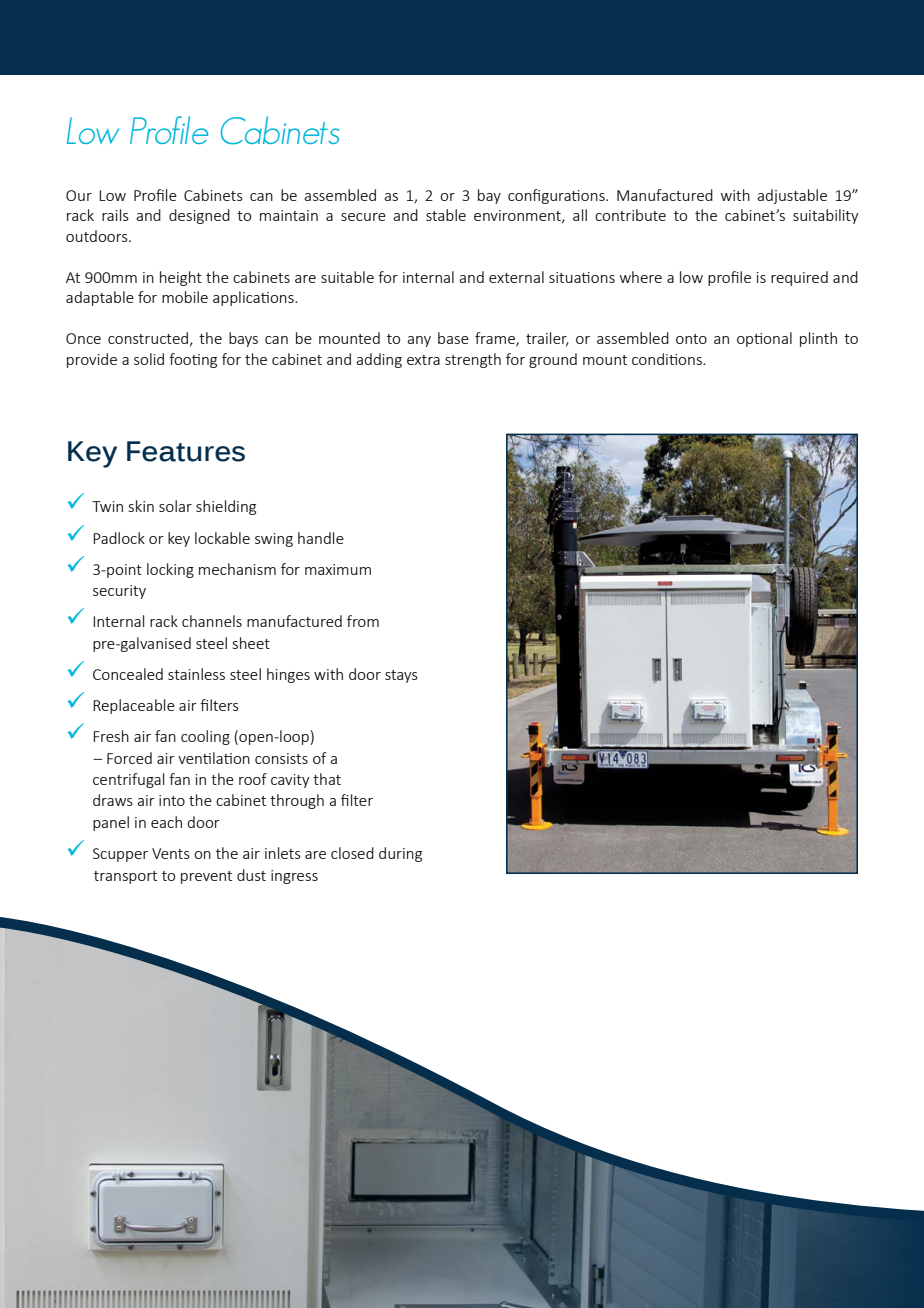 The height and width of the page is (1308, 924). I want to click on handle, so click(321, 538).
